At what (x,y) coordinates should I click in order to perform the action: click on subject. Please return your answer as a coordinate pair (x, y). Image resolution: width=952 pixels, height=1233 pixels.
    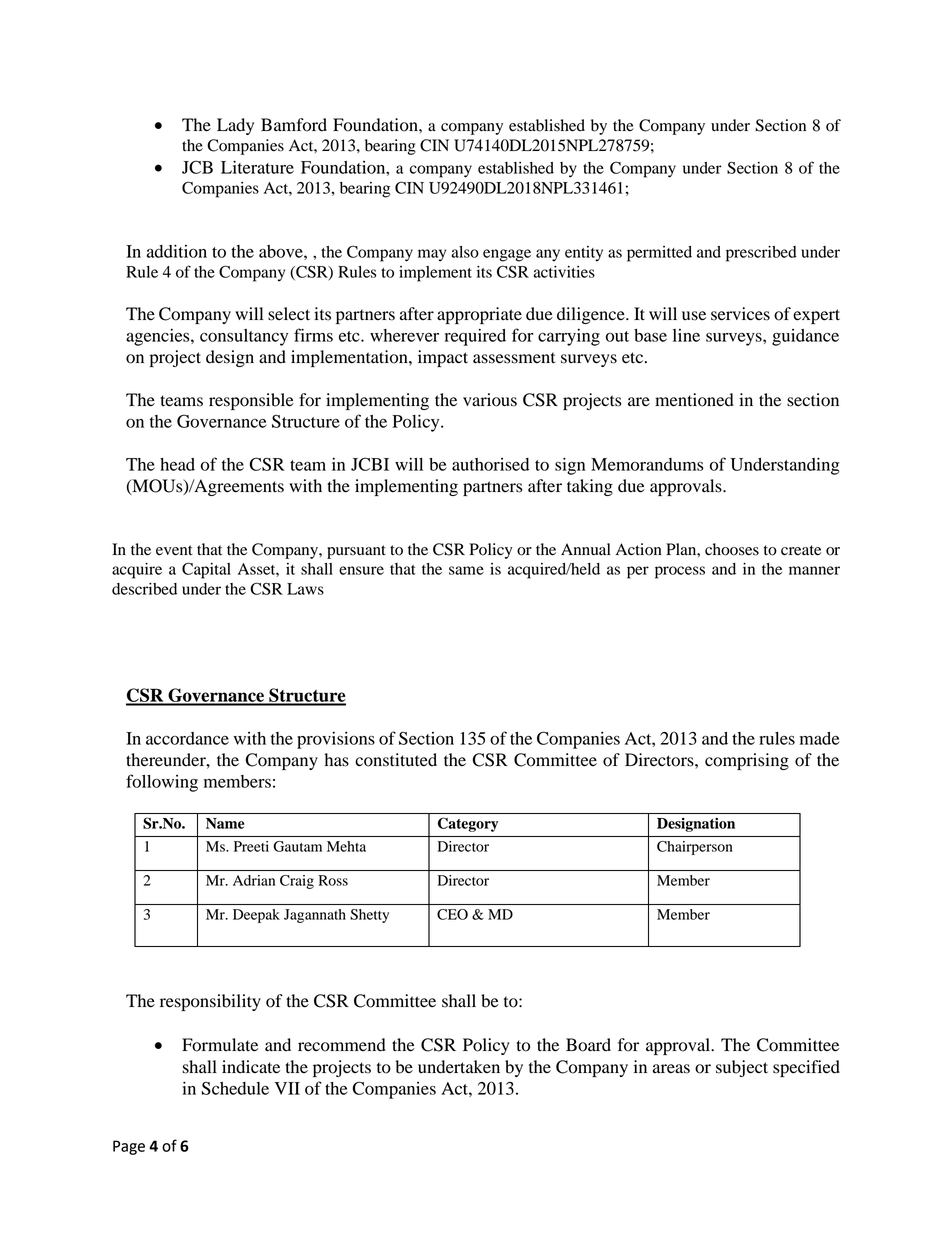
    Looking at the image, I should click on (742, 1068).
